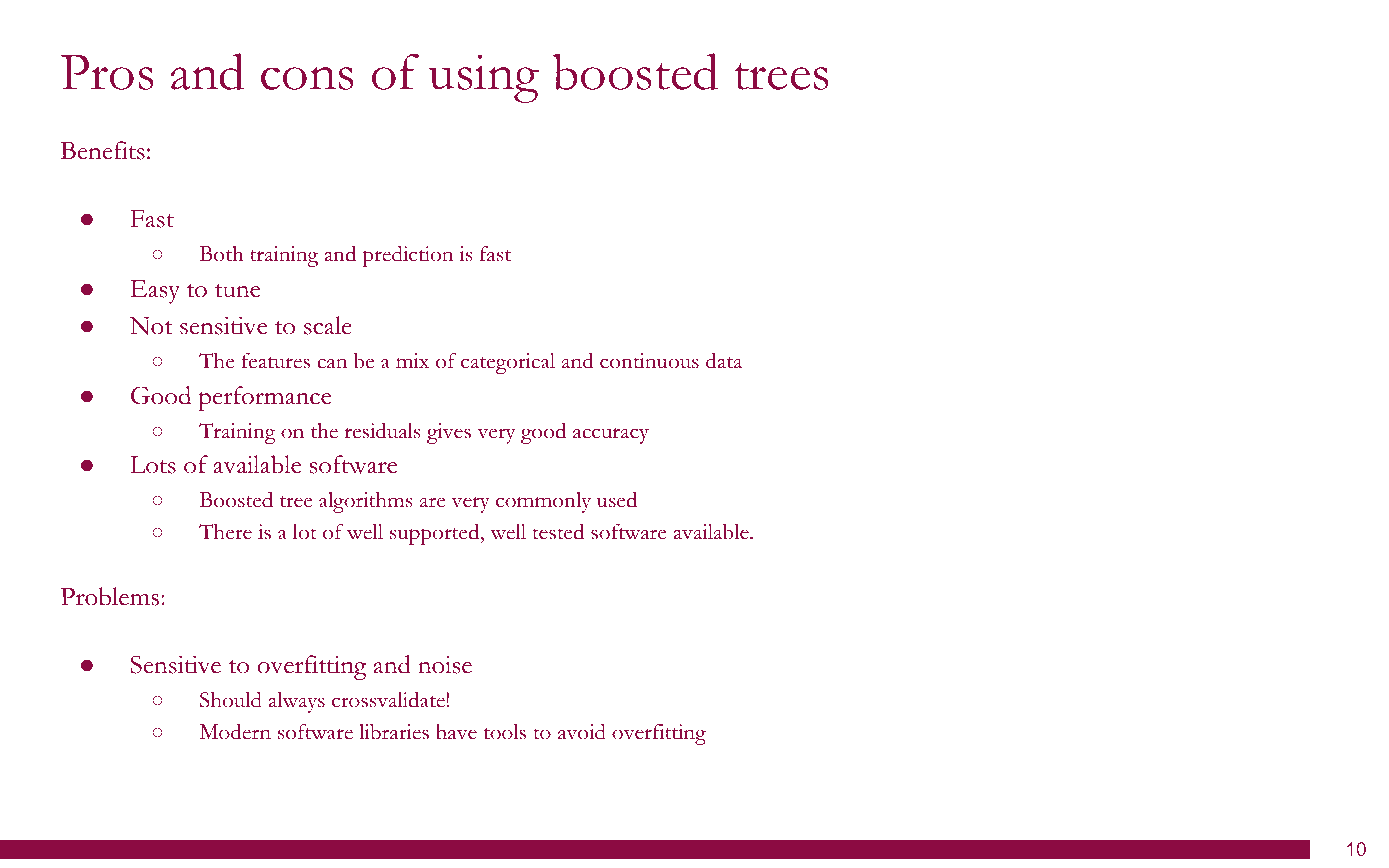 Image resolution: width=1389 pixels, height=868 pixels. Describe the element at coordinates (231, 700) in the image. I see `Should` at that location.
